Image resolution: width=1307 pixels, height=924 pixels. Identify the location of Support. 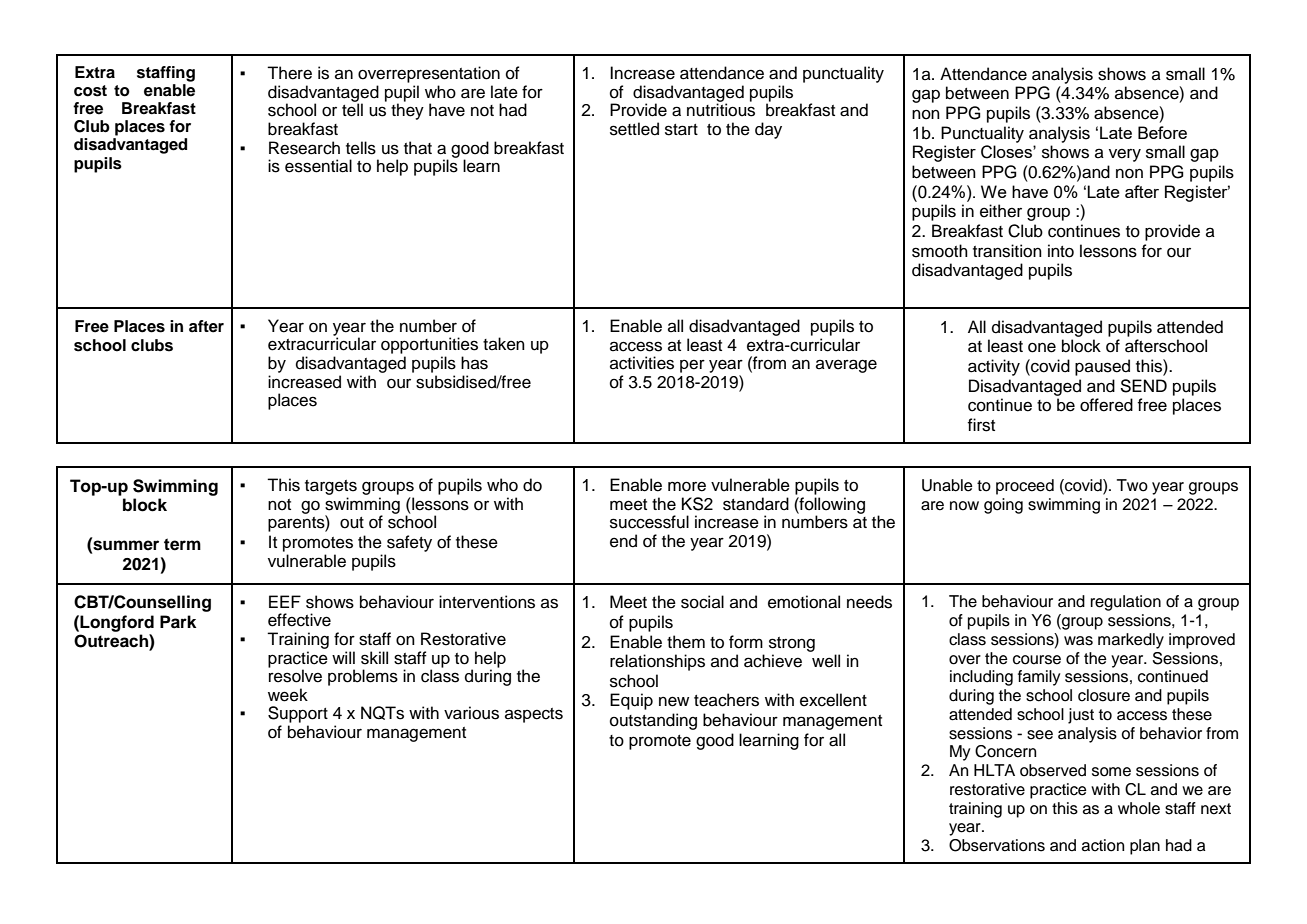
(298, 714).
